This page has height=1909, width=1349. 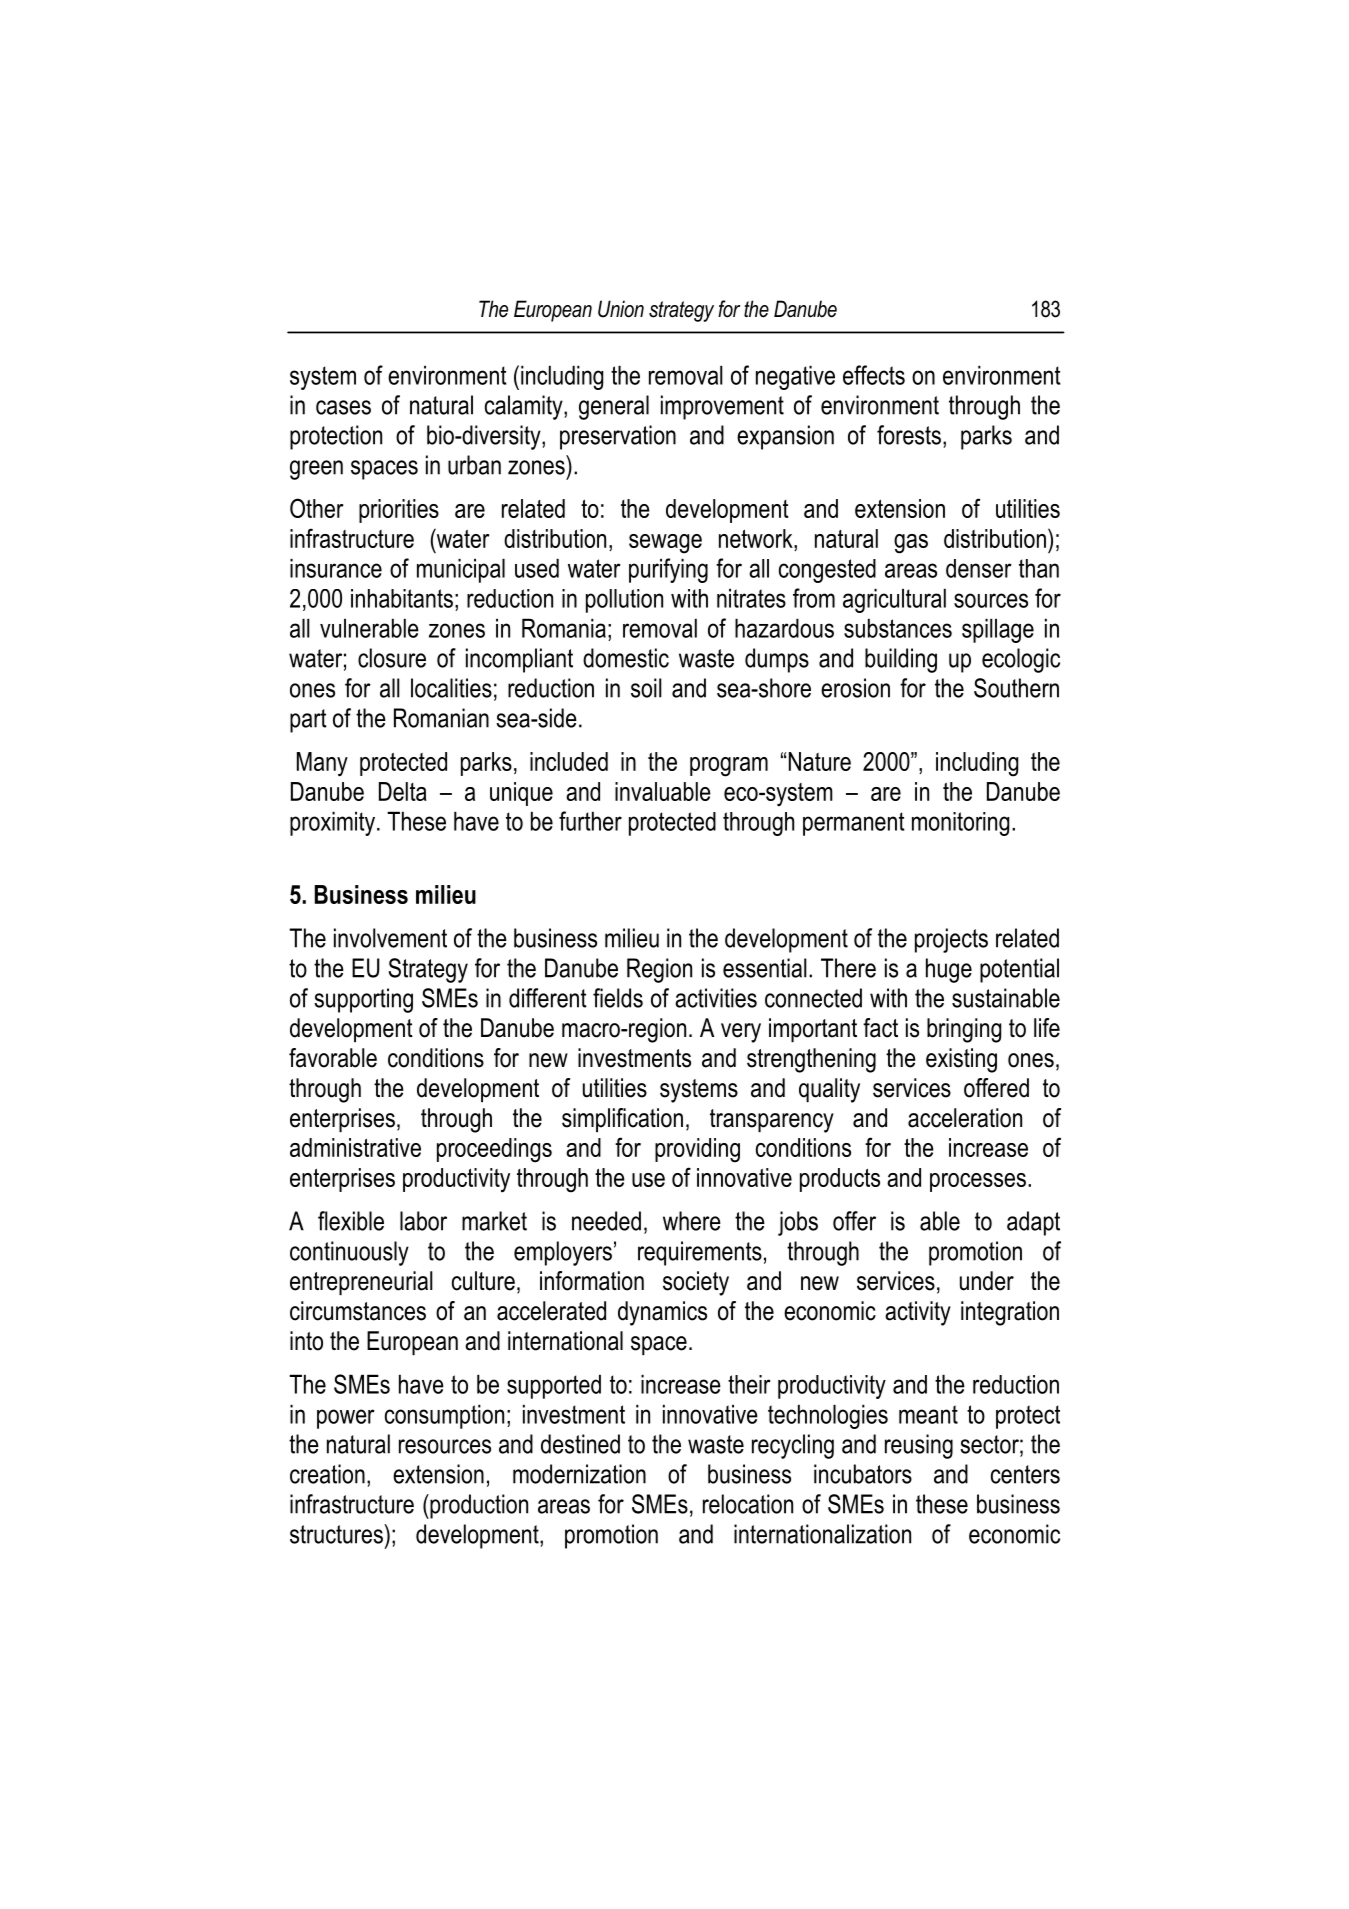 What do you see at coordinates (874, 375) in the page?
I see `effects` at bounding box center [874, 375].
